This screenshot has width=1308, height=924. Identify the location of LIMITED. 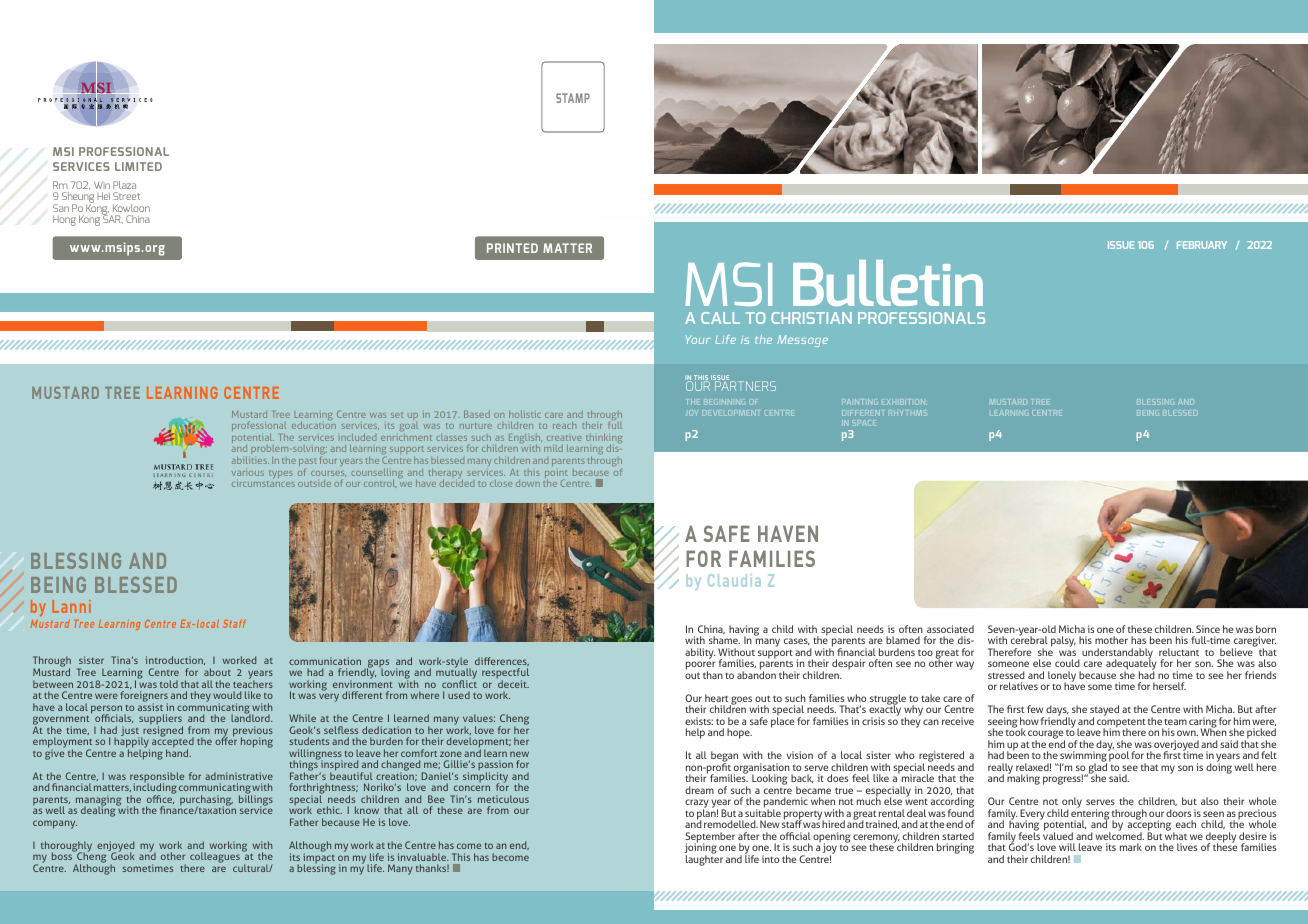
(138, 166).
